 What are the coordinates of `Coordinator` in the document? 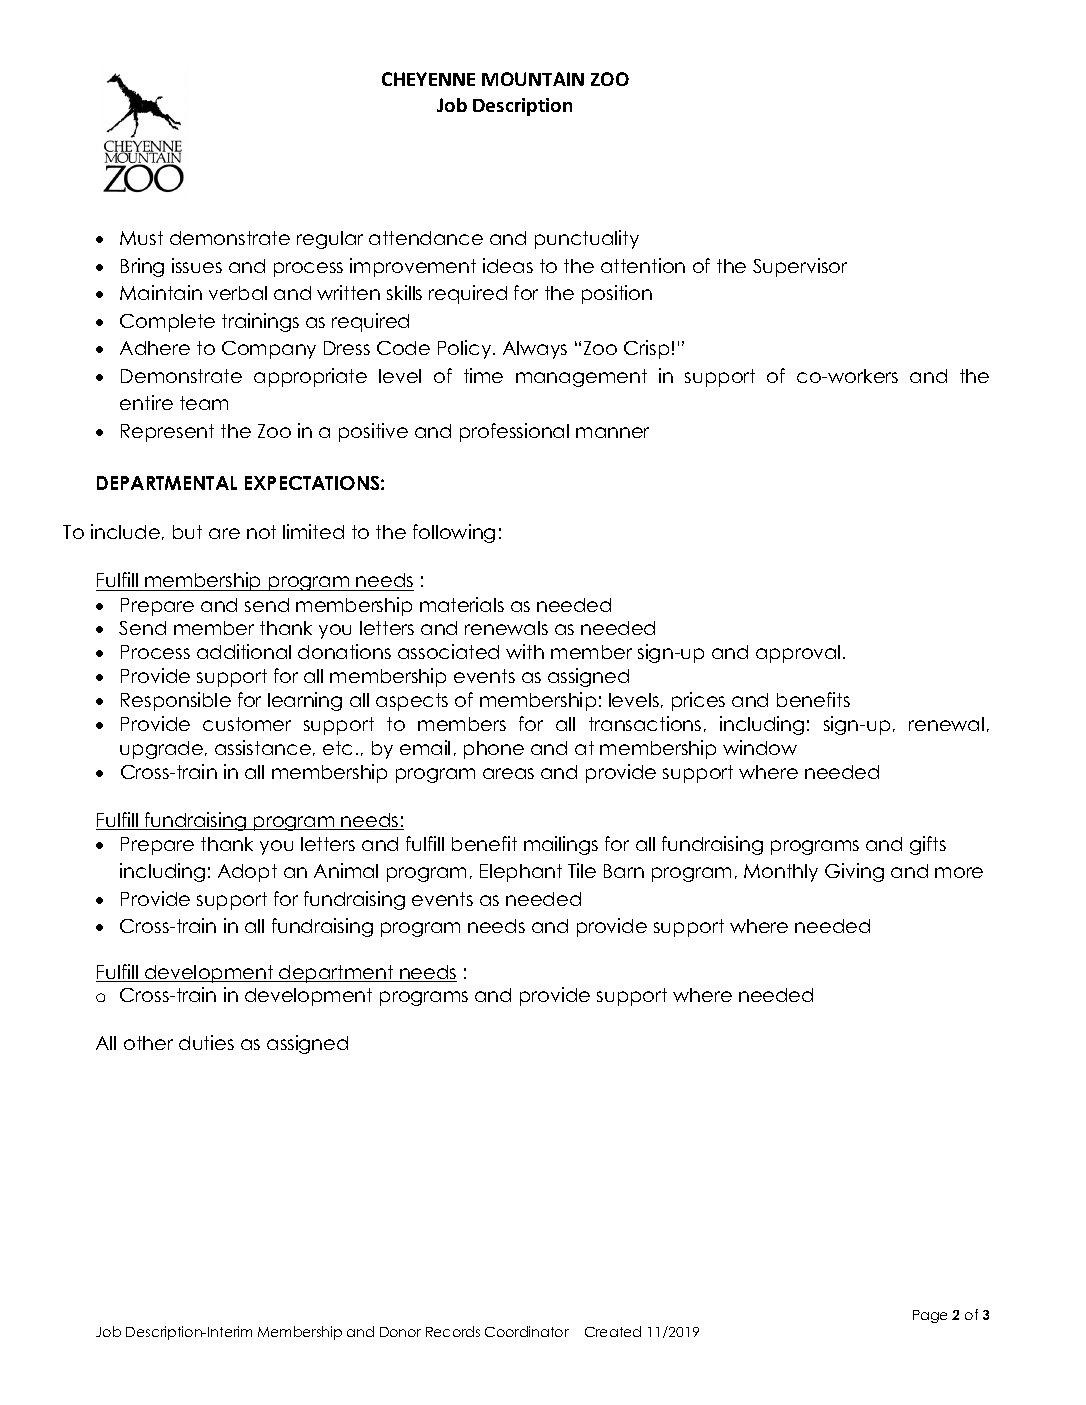 It's located at (527, 1331).
